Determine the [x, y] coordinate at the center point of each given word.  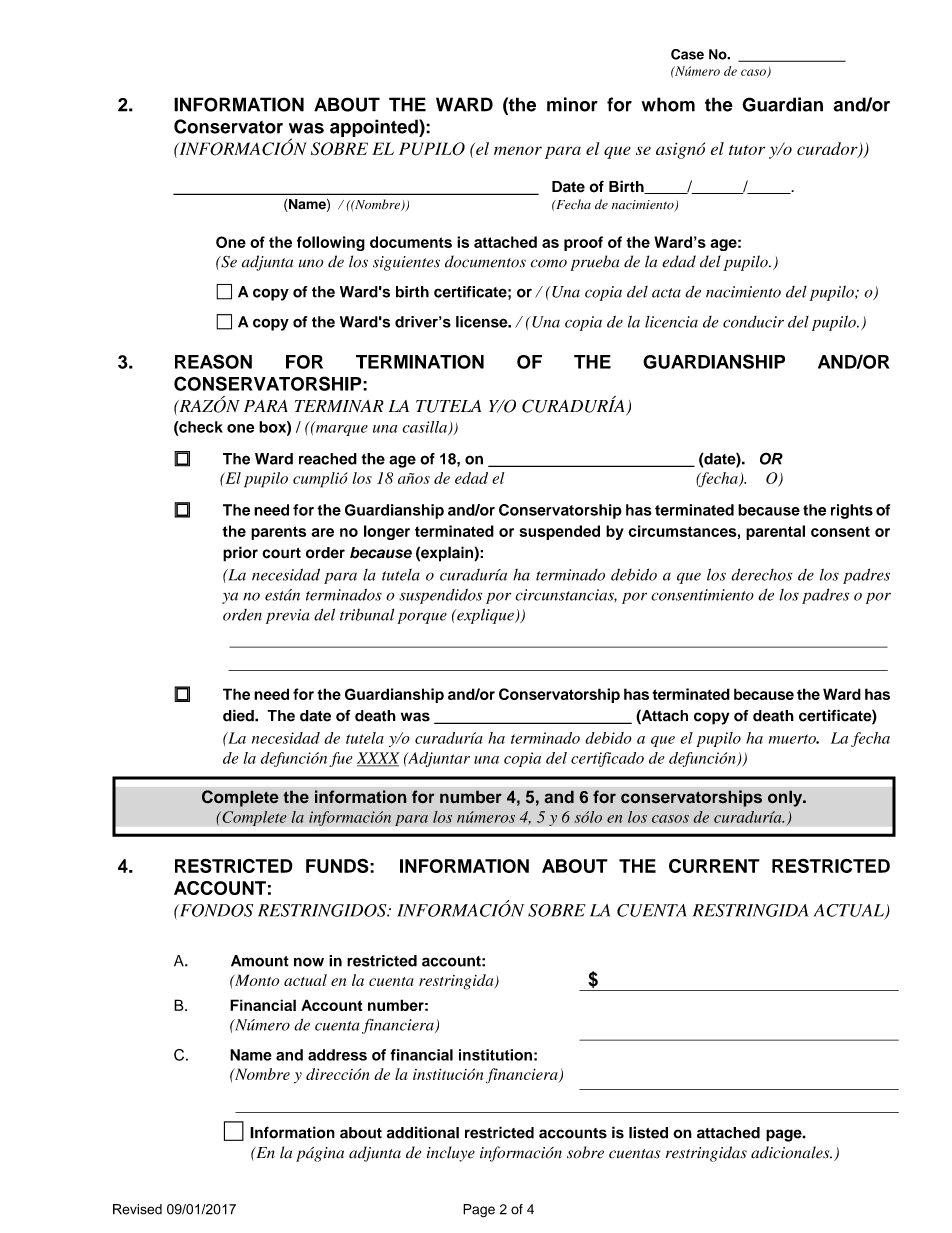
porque [422, 618]
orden [242, 615]
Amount [260, 961]
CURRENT [714, 866]
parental [775, 532]
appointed [375, 128]
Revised [137, 1209]
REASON [213, 361]
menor [518, 150]
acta [666, 293]
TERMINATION [420, 362]
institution [495, 1055]
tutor [747, 150]
